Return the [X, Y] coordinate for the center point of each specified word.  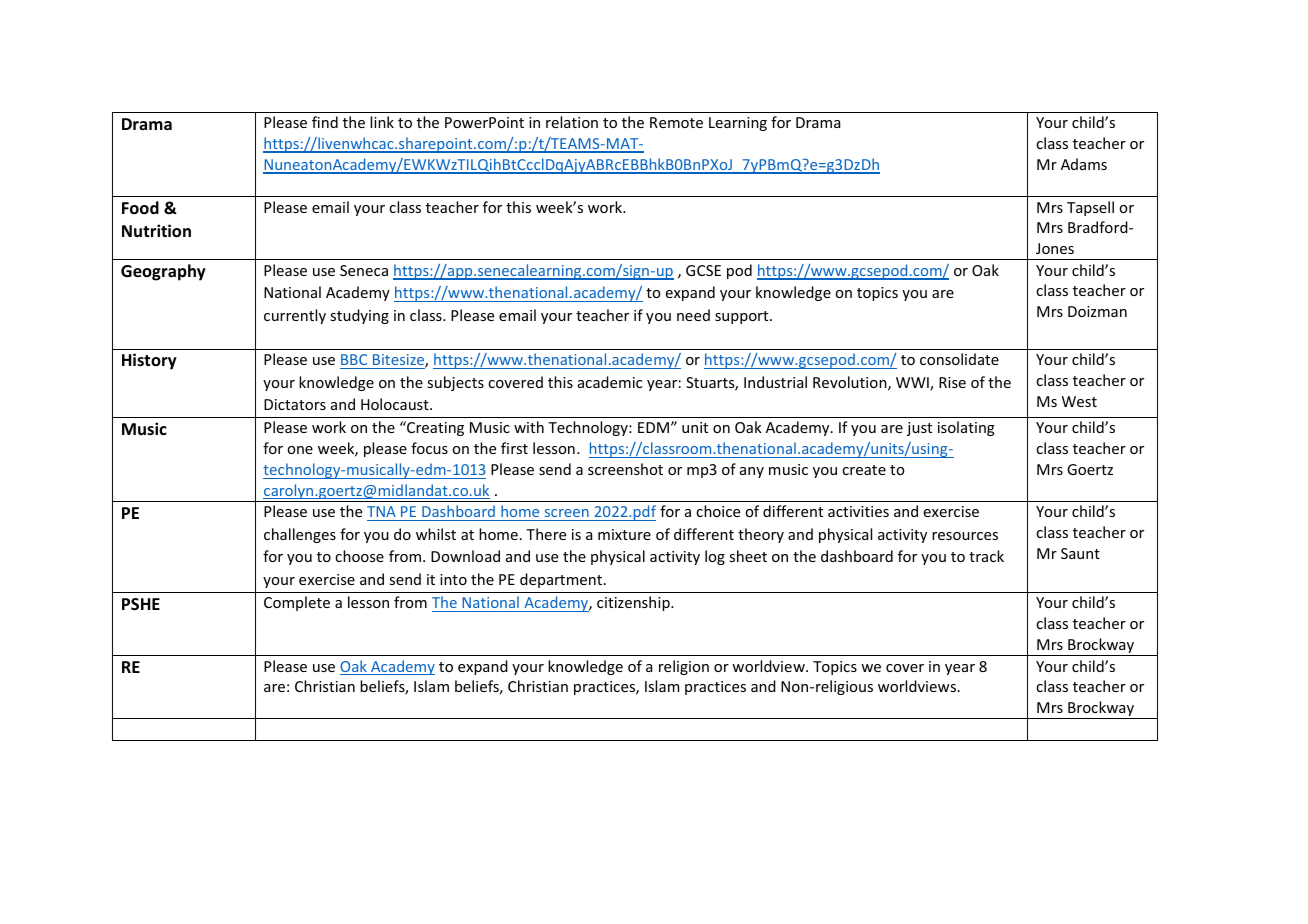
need [693, 315]
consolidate [959, 359]
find [325, 122]
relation [572, 122]
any [752, 472]
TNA [381, 511]
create [864, 470]
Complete [297, 603]
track [986, 556]
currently [295, 316]
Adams [1084, 164]
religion [684, 667]
